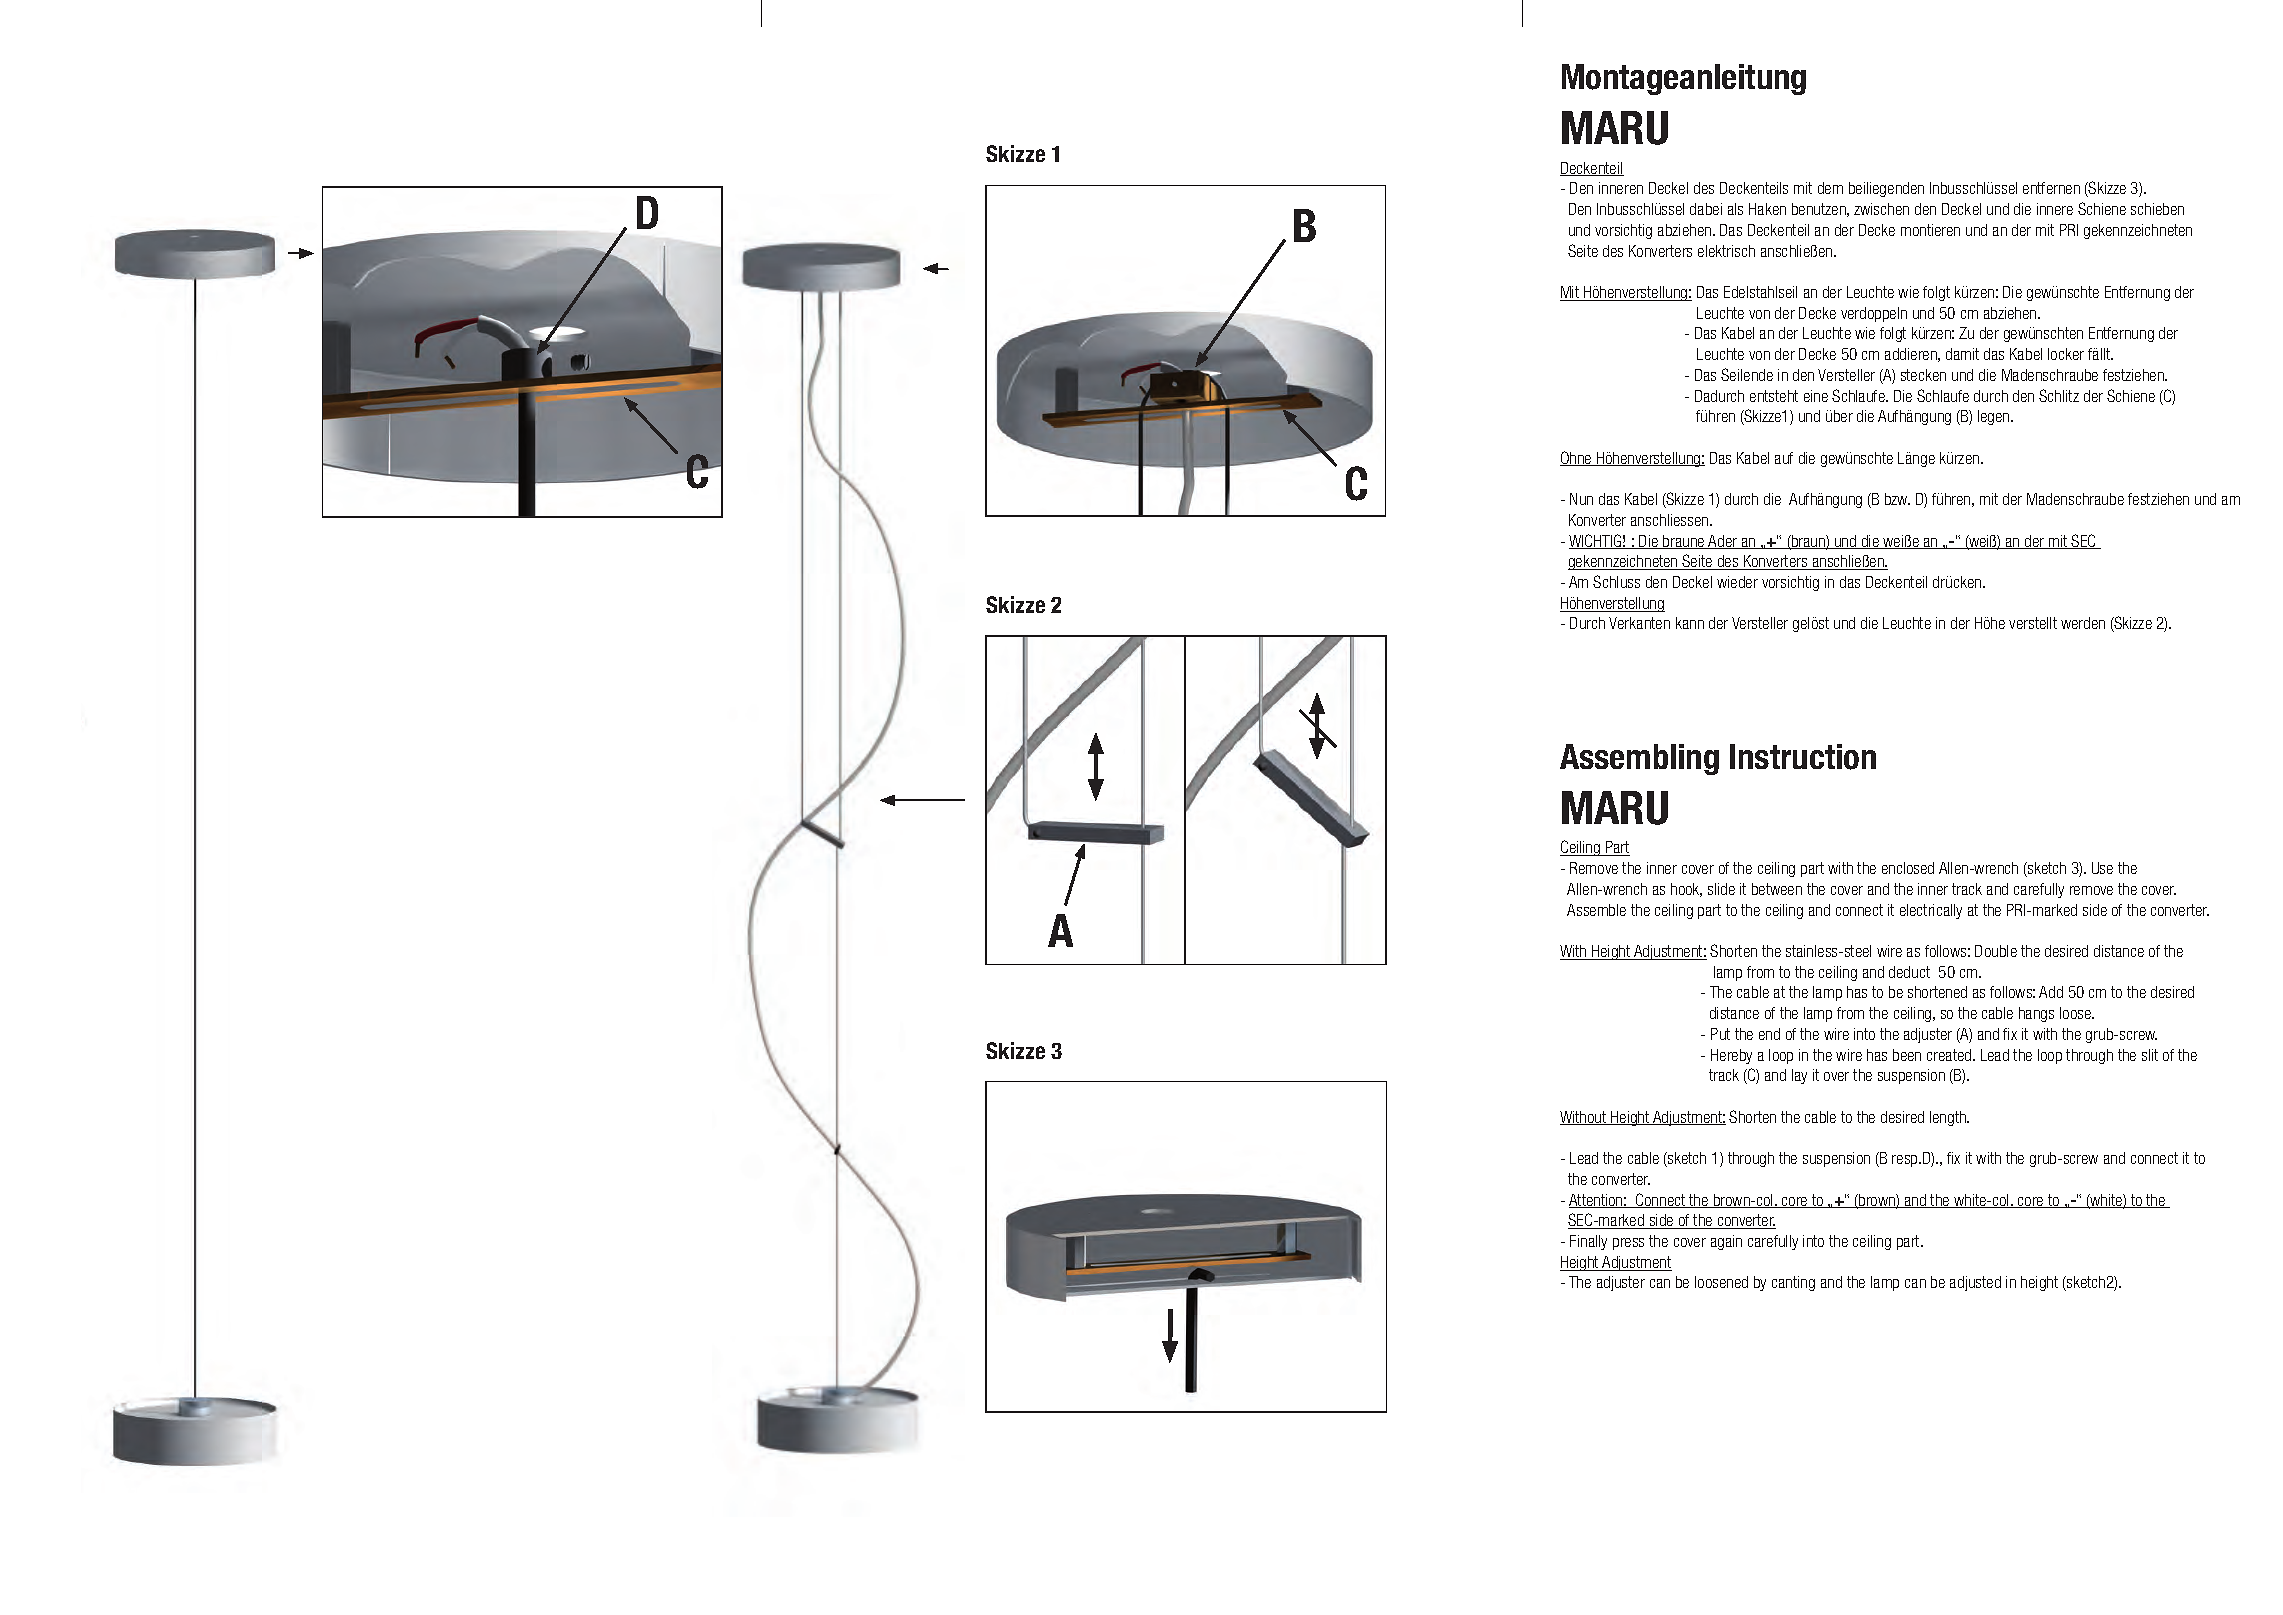 Image resolution: width=2283 pixels, height=1615 pixels. What do you see at coordinates (2066, 354) in the page?
I see `locker` at bounding box center [2066, 354].
